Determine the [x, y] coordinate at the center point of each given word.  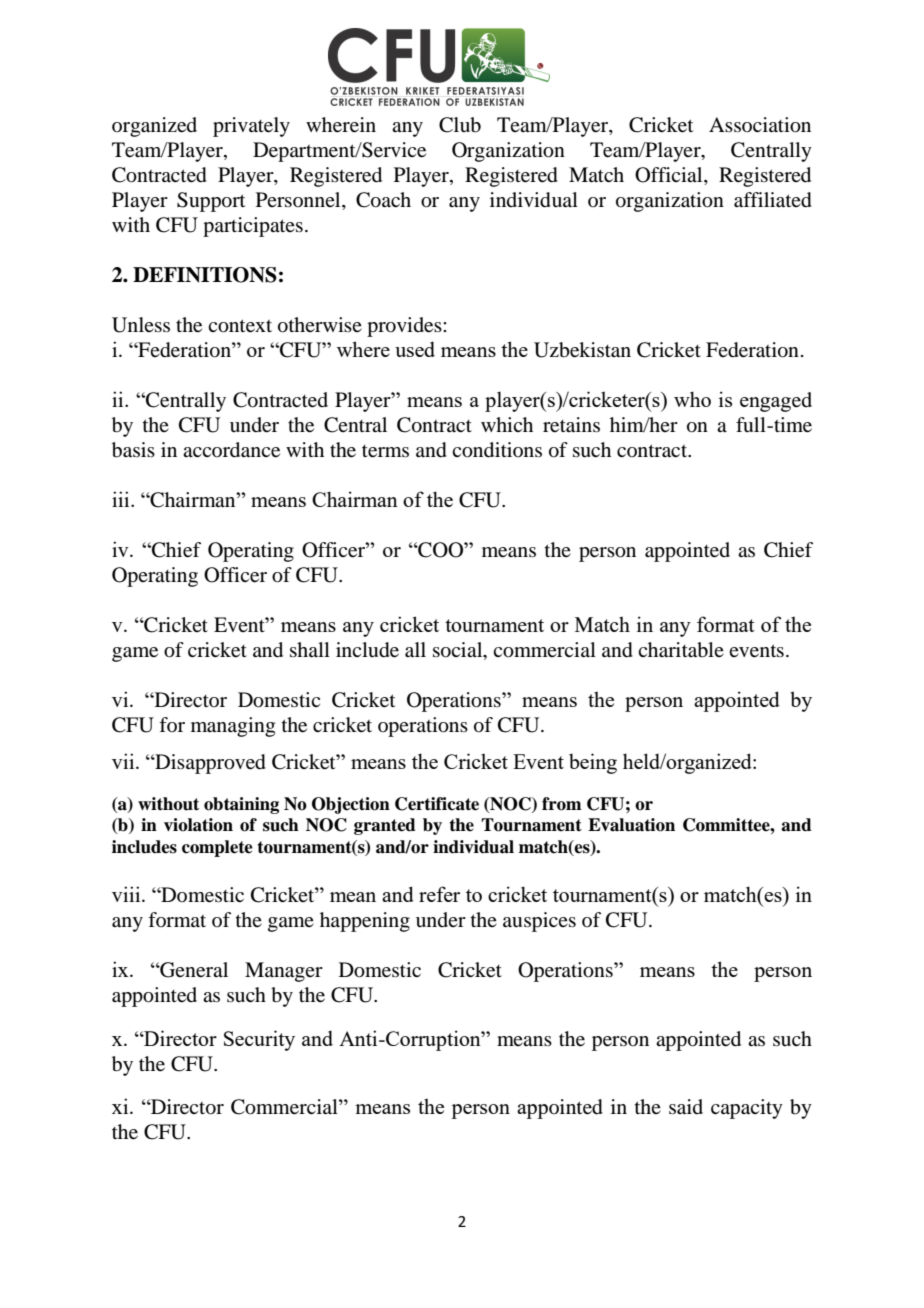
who [692, 399]
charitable [681, 650]
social [459, 651]
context [240, 326]
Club [460, 125]
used [415, 349]
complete [217, 848]
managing [233, 727]
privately [251, 127]
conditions [497, 450]
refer [439, 894]
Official [670, 175]
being [593, 763]
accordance [231, 450]
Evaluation [631, 825]
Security [259, 1040]
